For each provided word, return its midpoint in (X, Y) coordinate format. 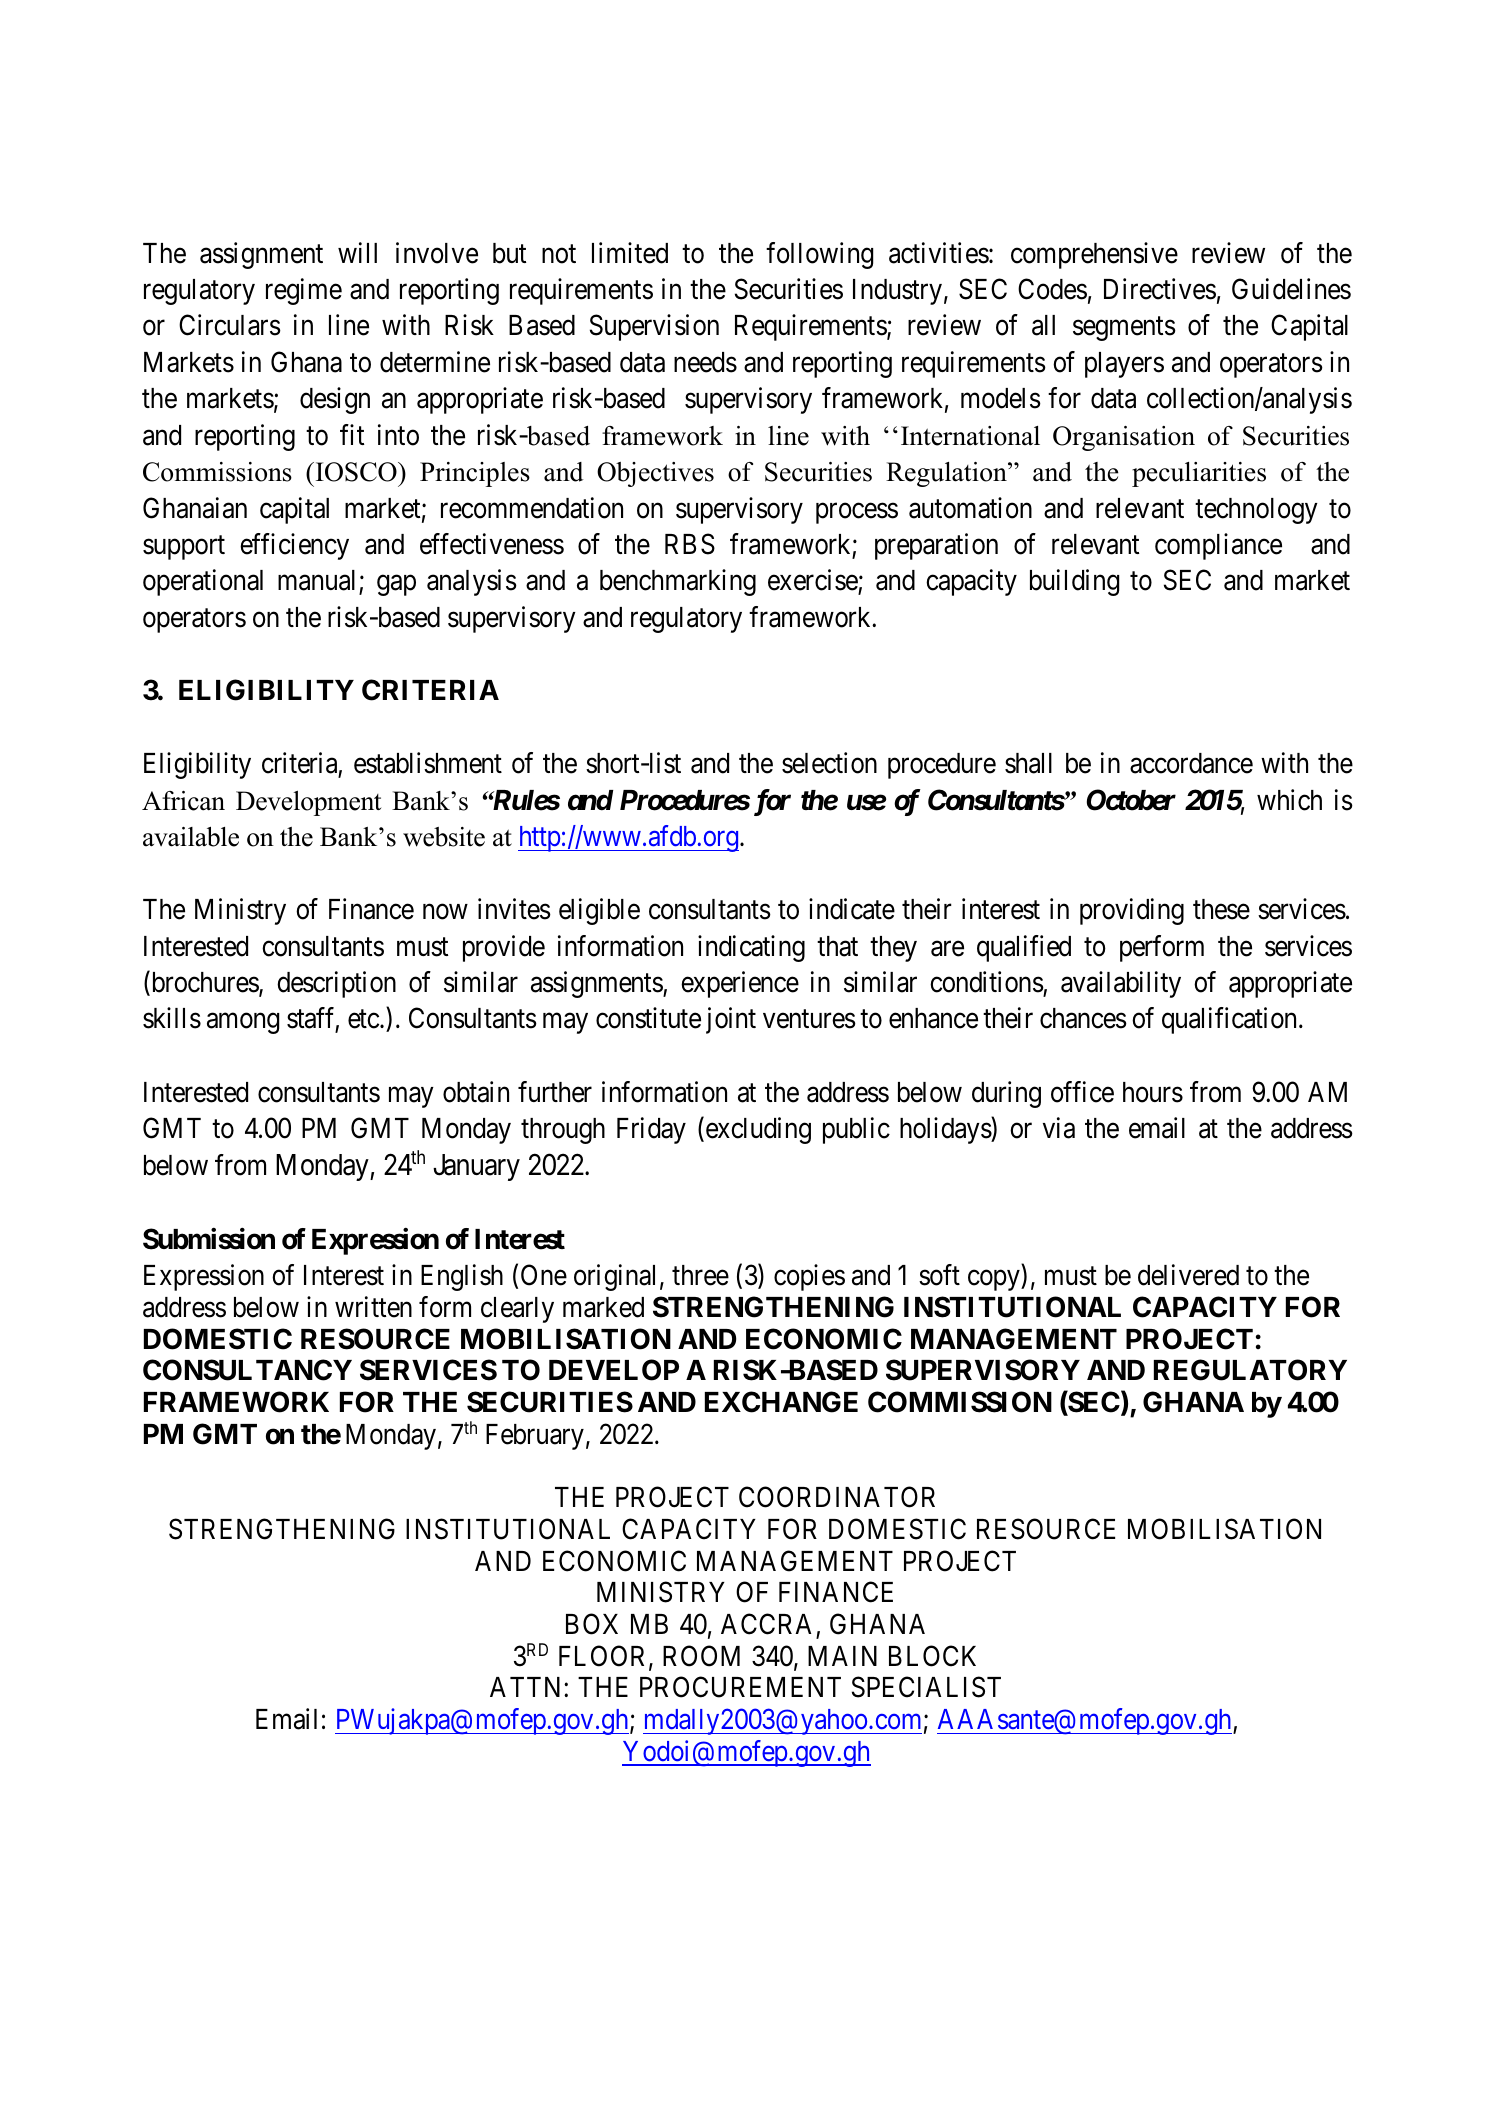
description (336, 984)
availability (1121, 984)
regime (304, 291)
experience (740, 984)
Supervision (654, 327)
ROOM (701, 1656)
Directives (1160, 289)
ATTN (527, 1687)
